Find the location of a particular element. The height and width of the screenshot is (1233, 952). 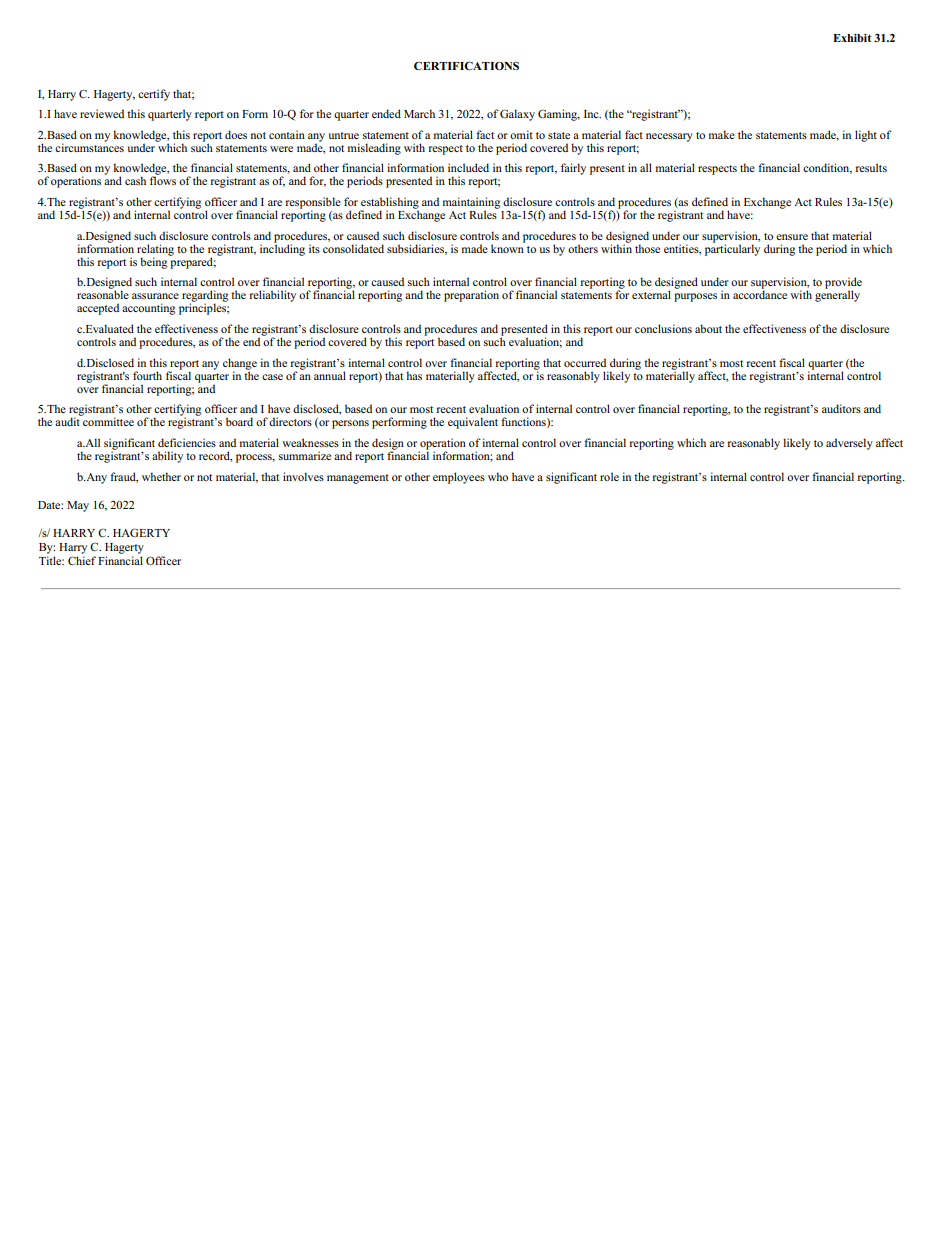

maintaining is located at coordinates (471, 204).
